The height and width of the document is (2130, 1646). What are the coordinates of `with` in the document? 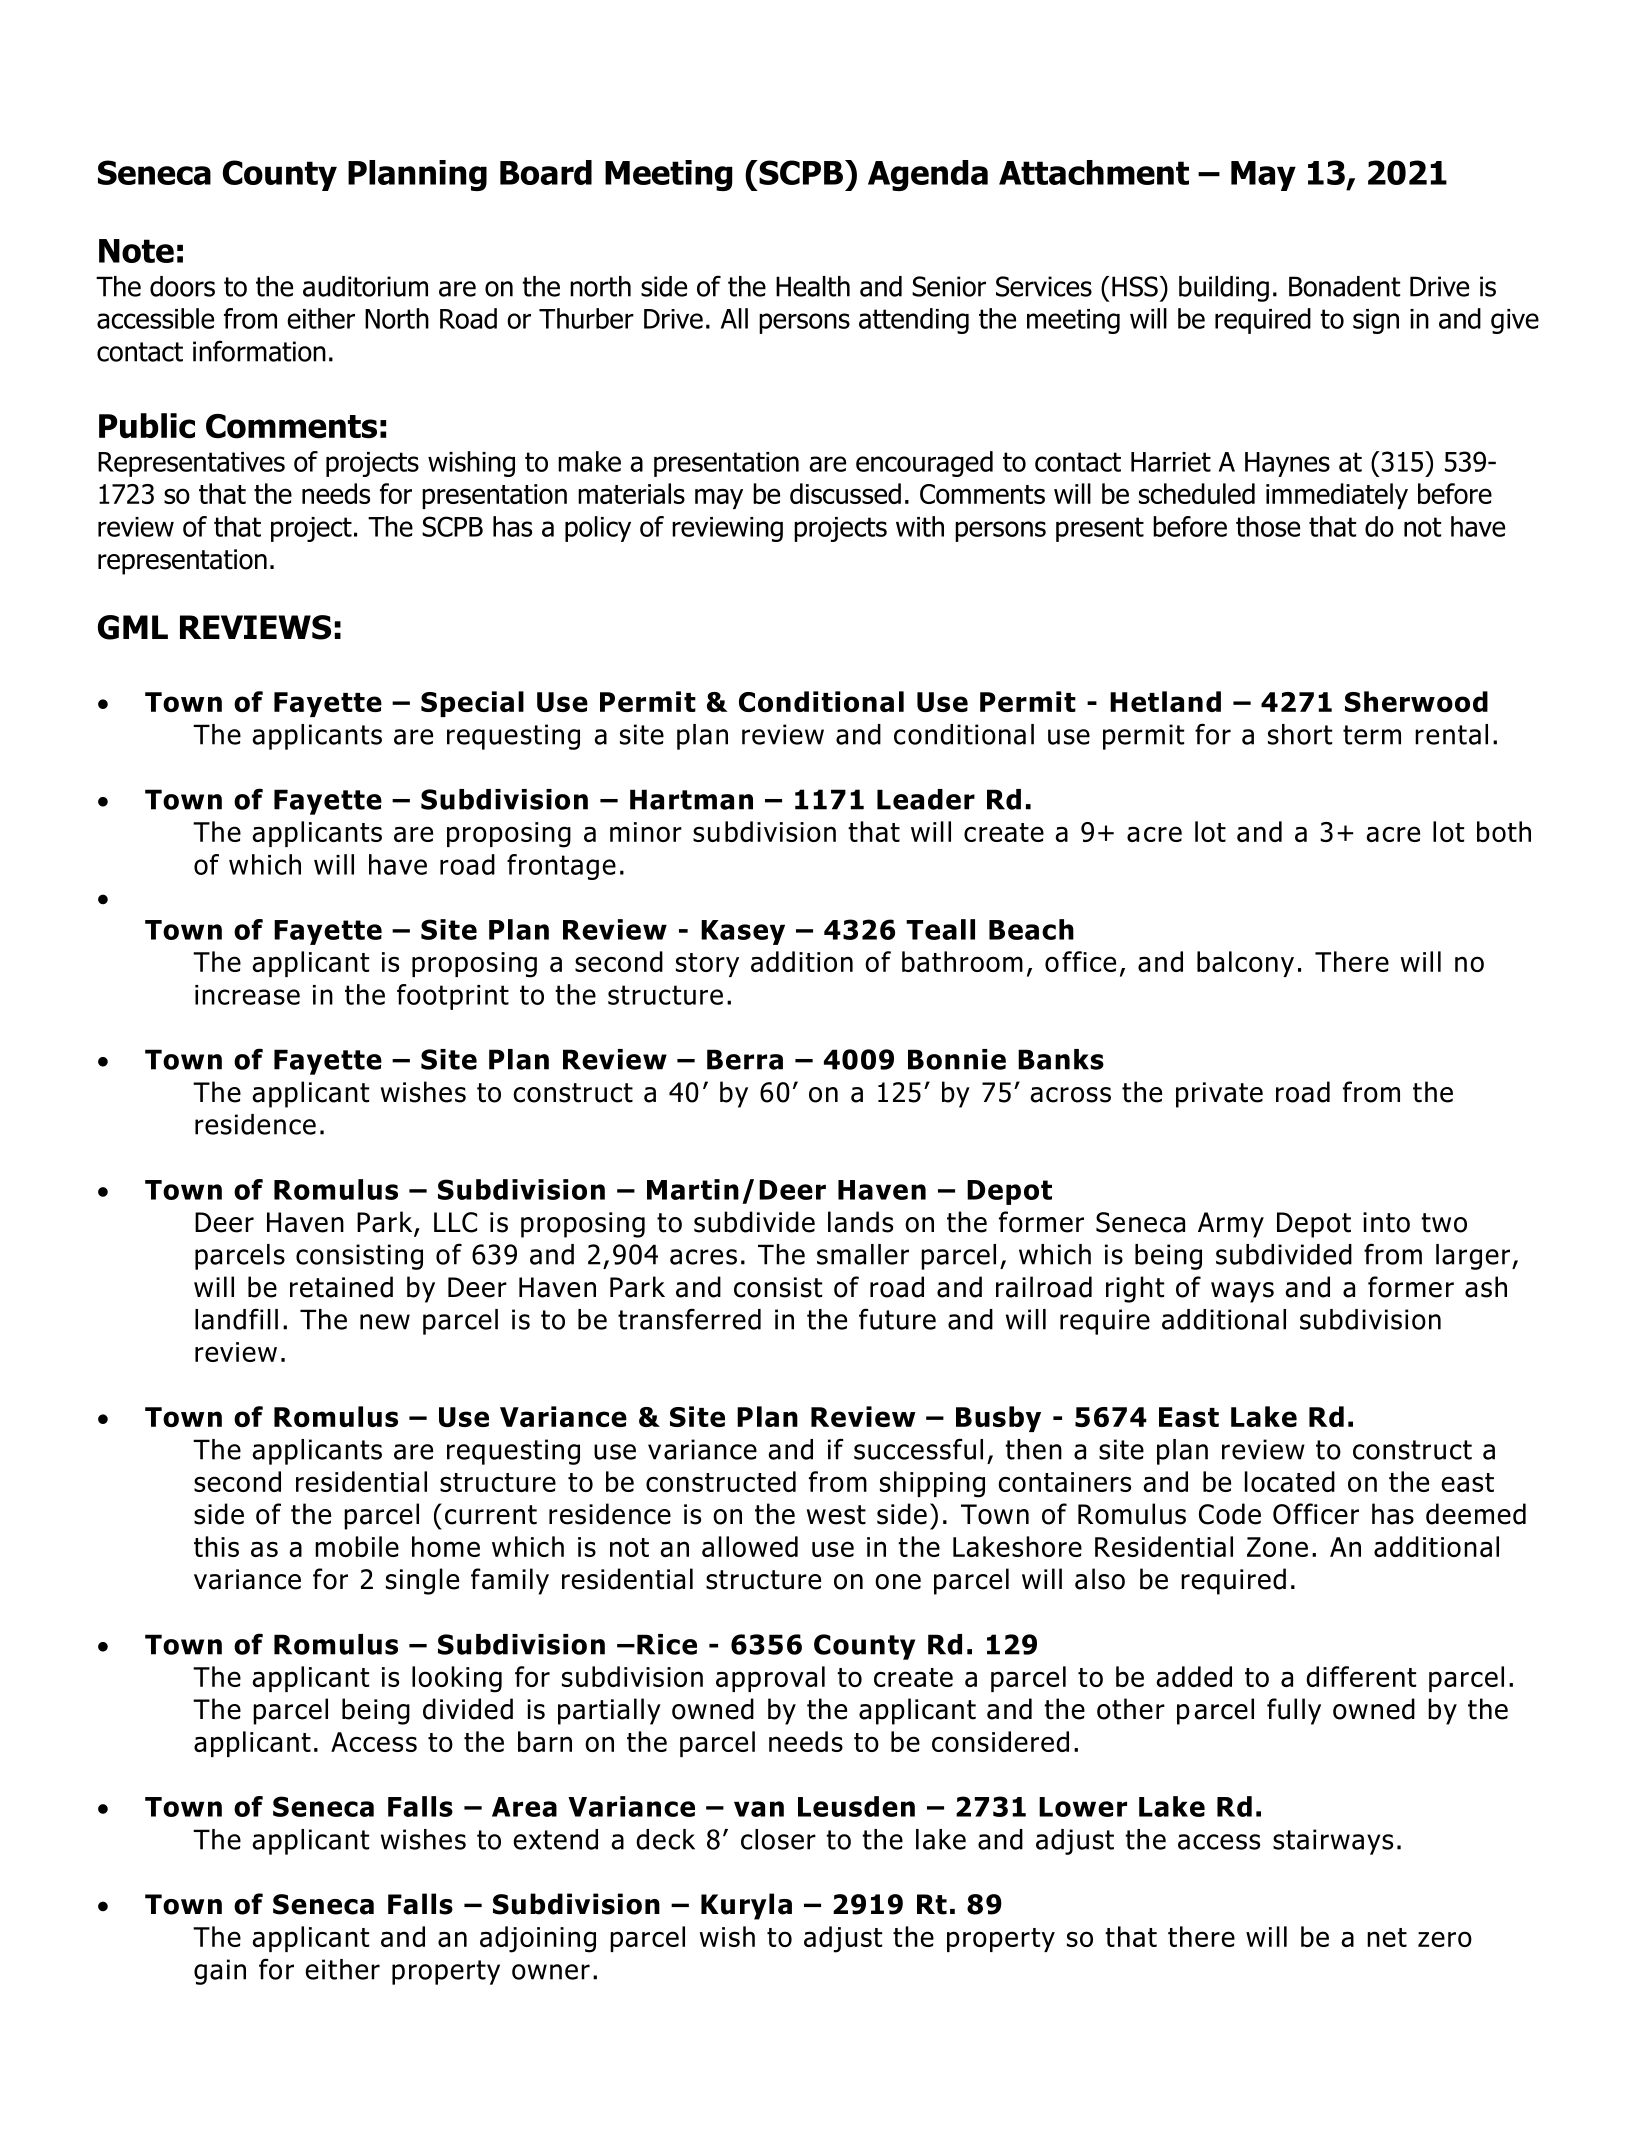 It's located at (920, 526).
